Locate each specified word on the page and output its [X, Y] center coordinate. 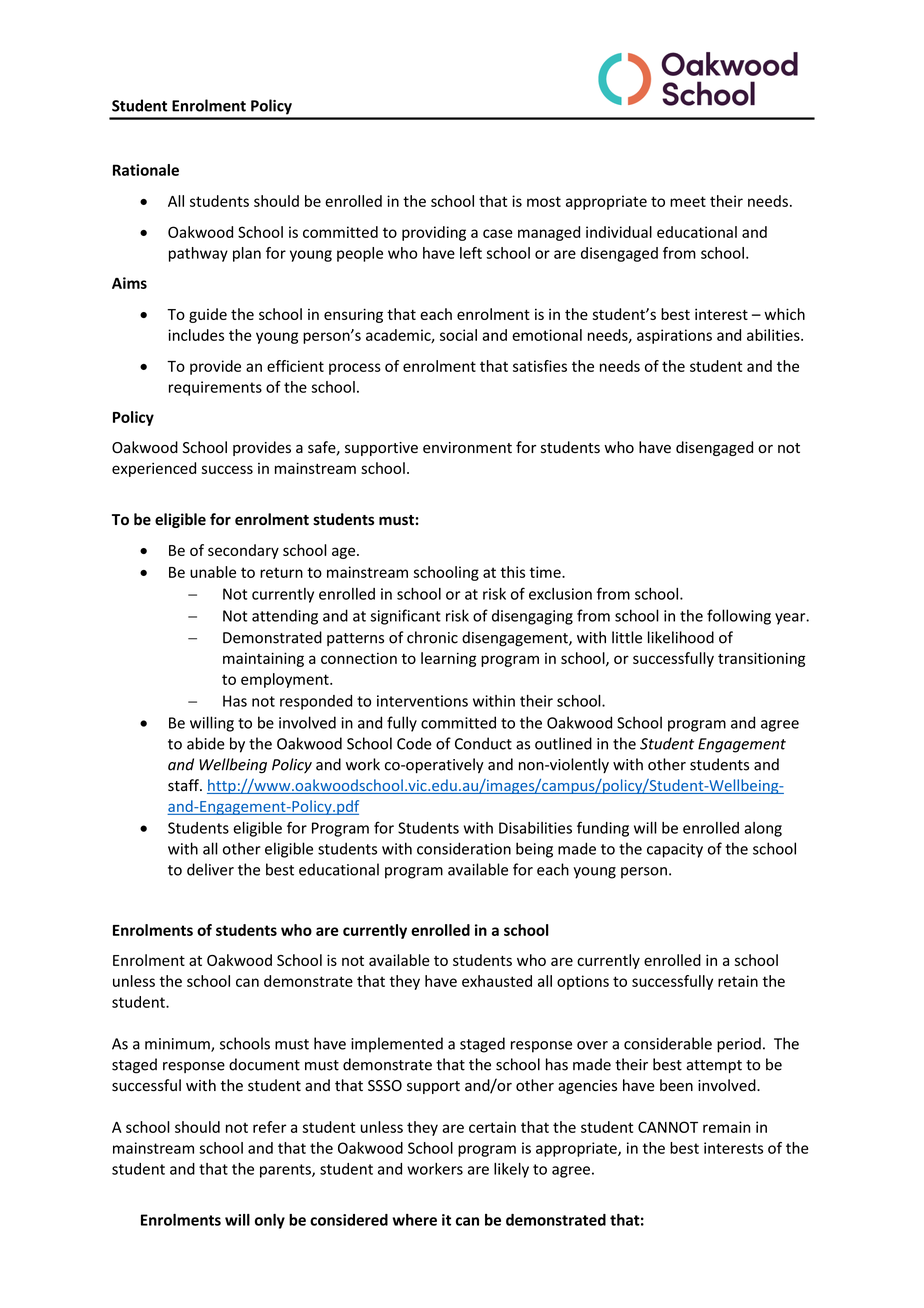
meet [688, 201]
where [414, 1220]
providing [434, 233]
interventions [422, 701]
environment [467, 448]
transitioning [761, 659]
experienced [154, 469]
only [270, 1221]
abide [206, 743]
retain [738, 981]
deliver [210, 869]
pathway [198, 254]
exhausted [497, 981]
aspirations [674, 336]
